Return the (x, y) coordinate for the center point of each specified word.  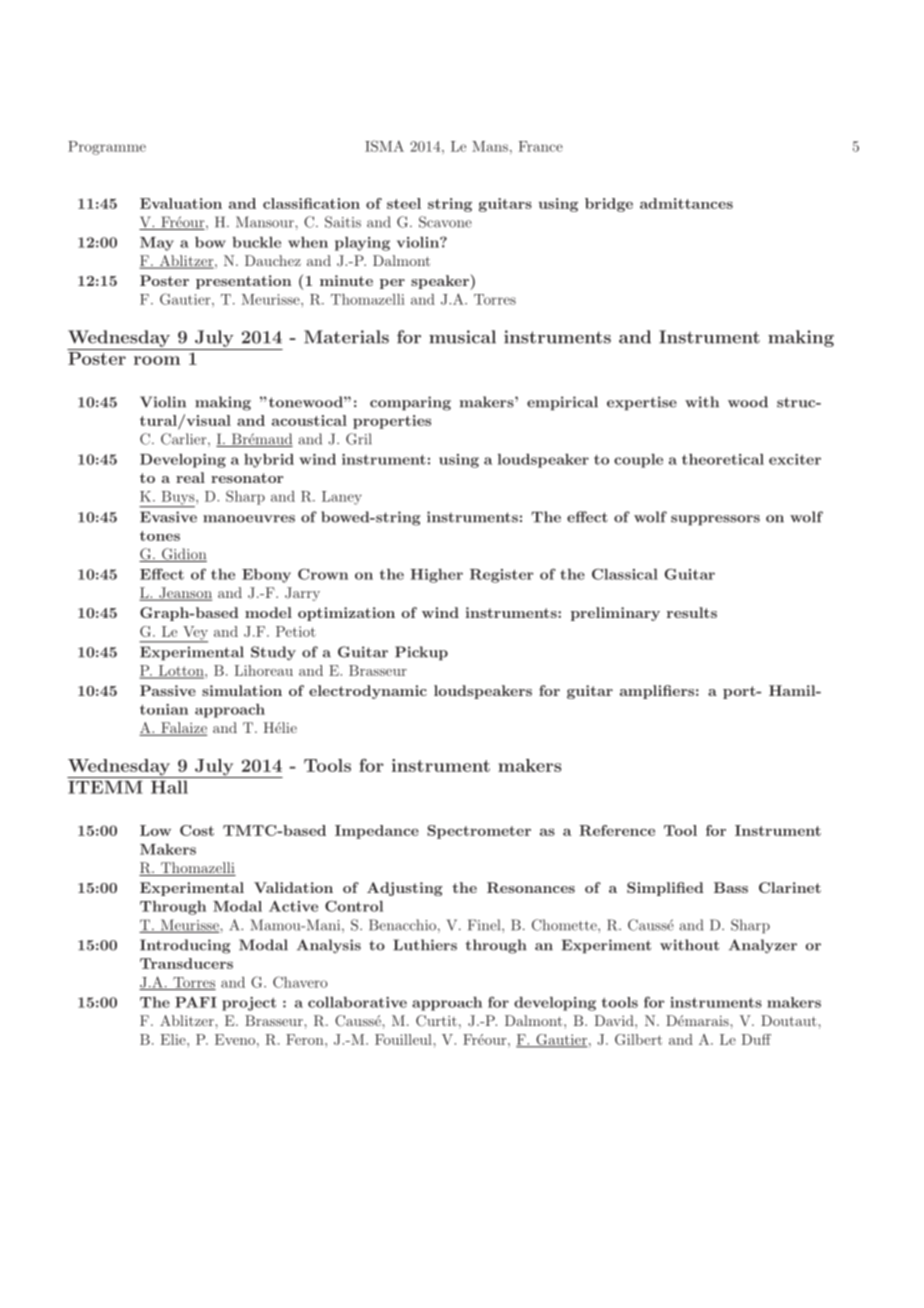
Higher (436, 576)
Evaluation (181, 203)
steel (404, 203)
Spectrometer (479, 832)
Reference (617, 830)
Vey (194, 634)
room (157, 360)
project (249, 1004)
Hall (169, 787)
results (692, 612)
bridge (609, 205)
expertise (642, 403)
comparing (410, 403)
